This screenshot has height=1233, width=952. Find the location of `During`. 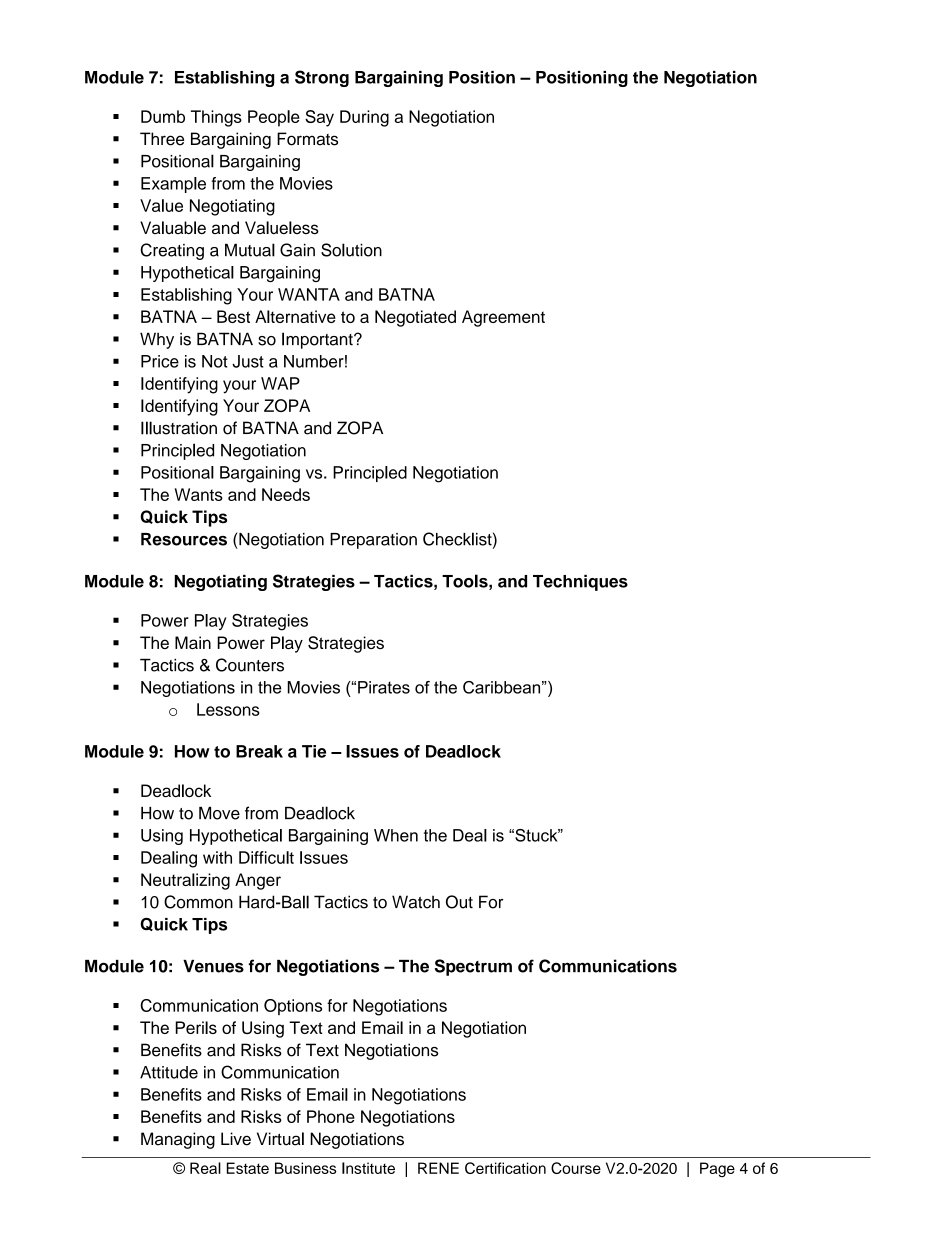

During is located at coordinates (364, 118).
